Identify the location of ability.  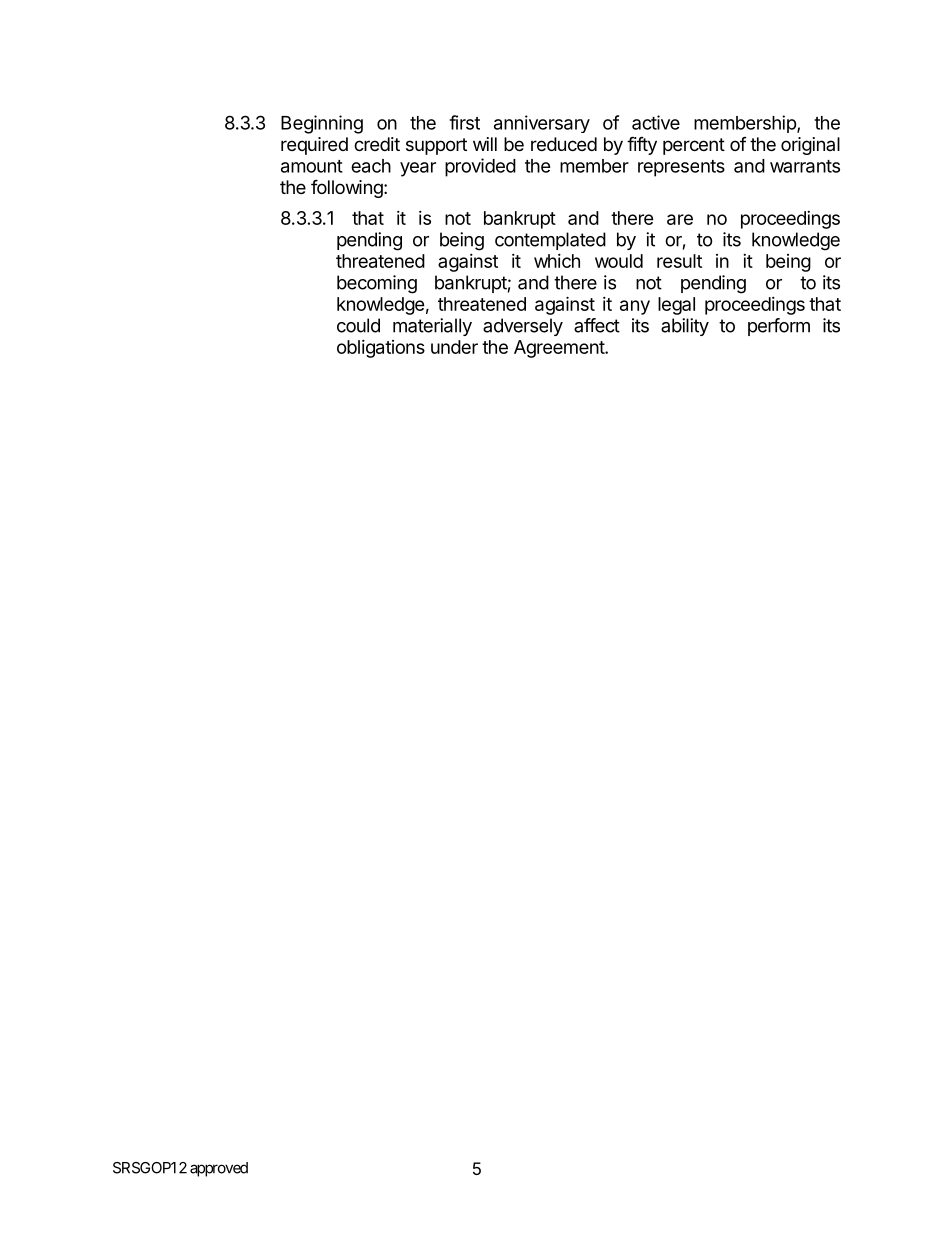
(685, 327).
